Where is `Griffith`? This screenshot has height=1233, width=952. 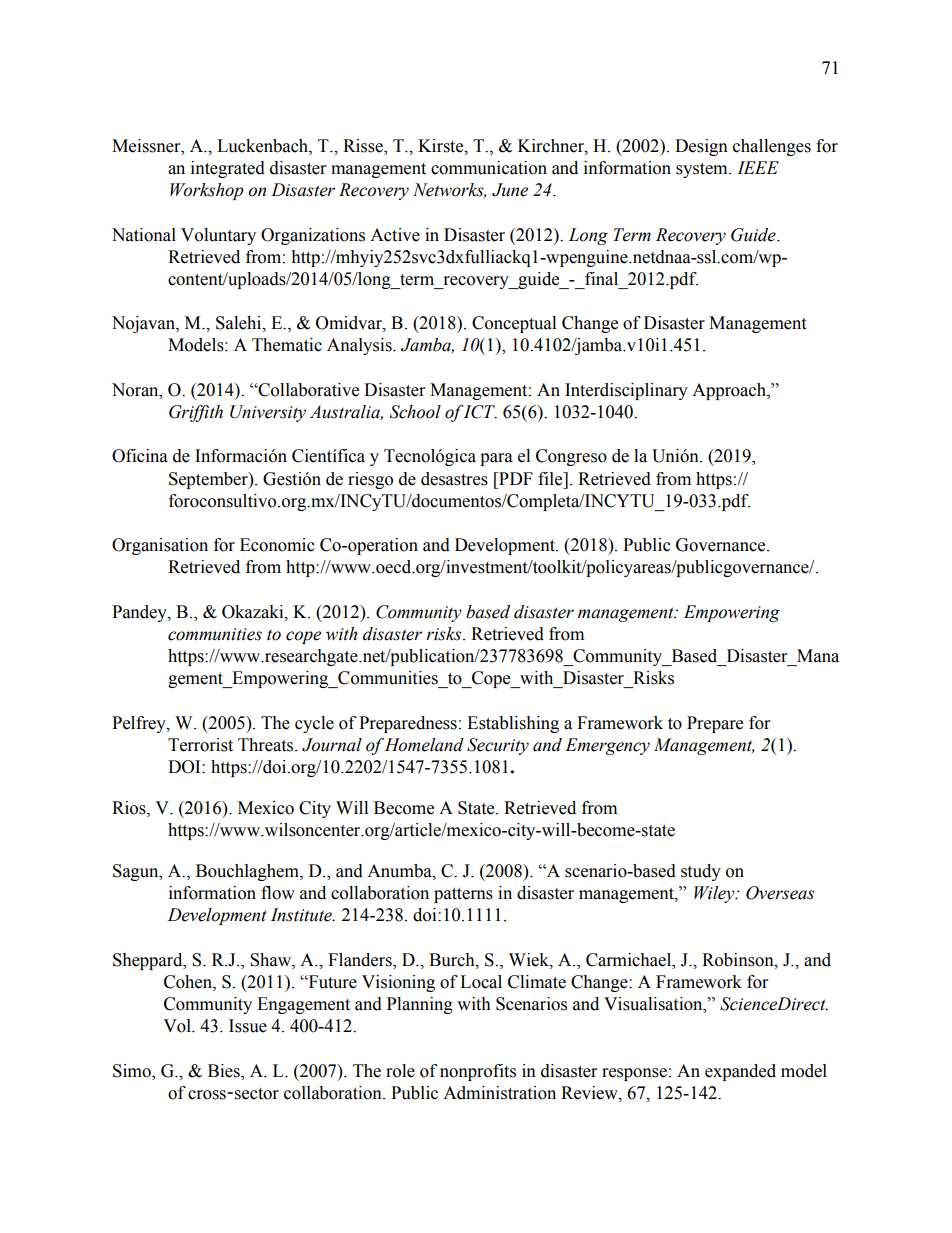
Griffith is located at coordinates (196, 413).
